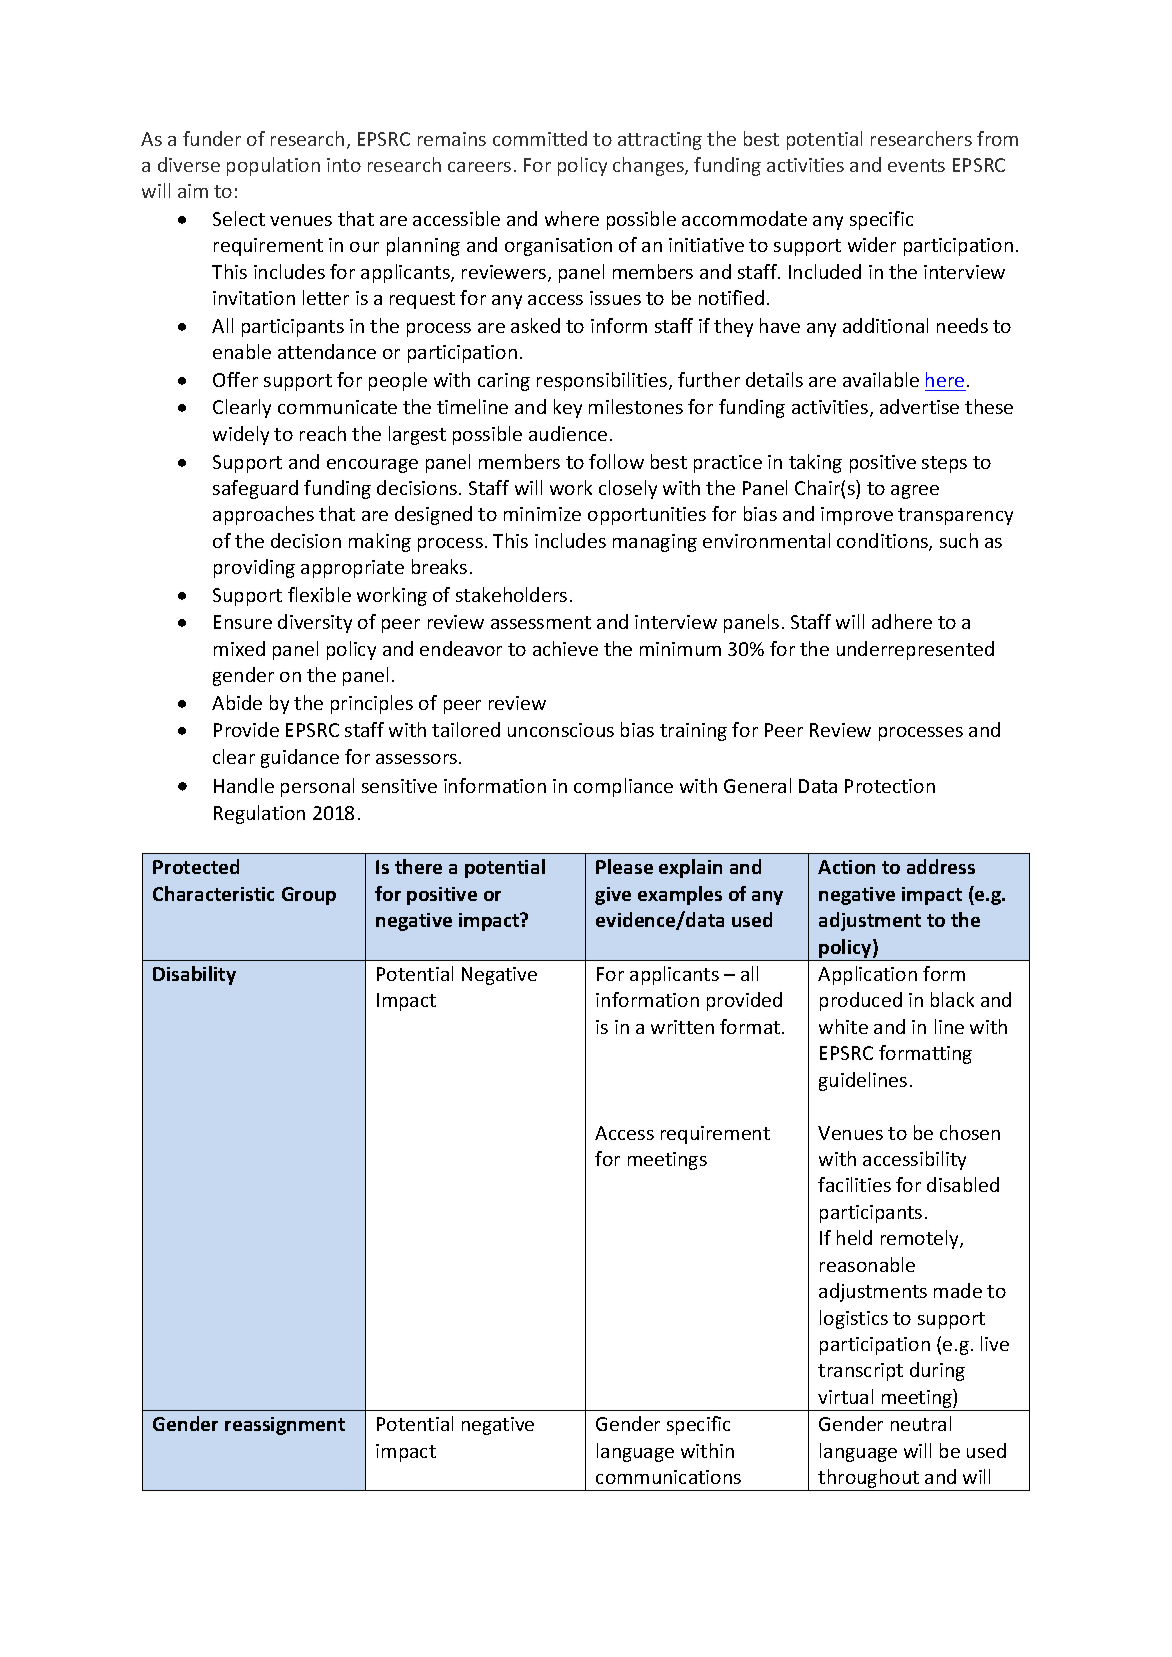  I want to click on events, so click(916, 165).
